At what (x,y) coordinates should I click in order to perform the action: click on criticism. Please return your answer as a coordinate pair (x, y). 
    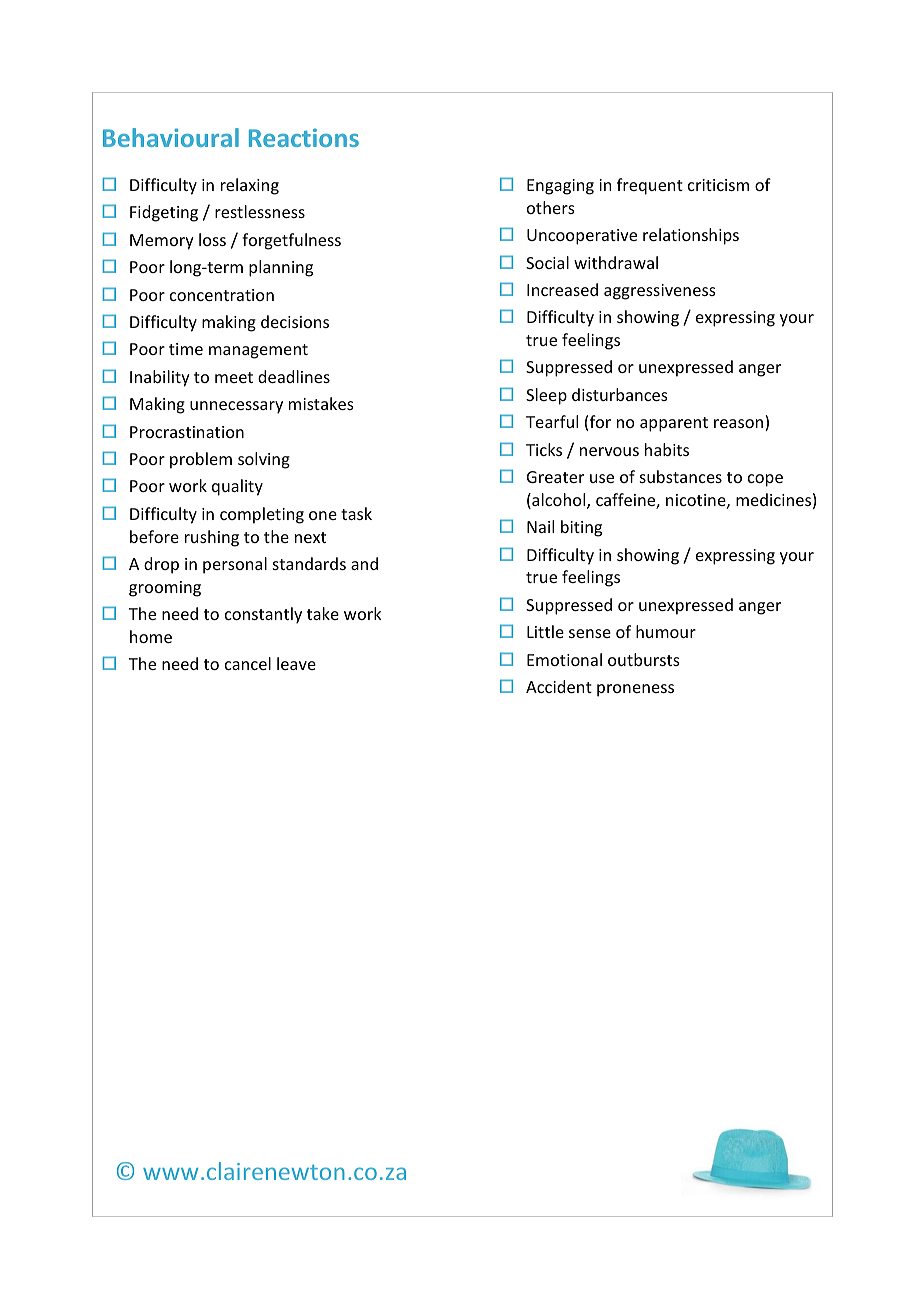
    Looking at the image, I should click on (718, 185).
